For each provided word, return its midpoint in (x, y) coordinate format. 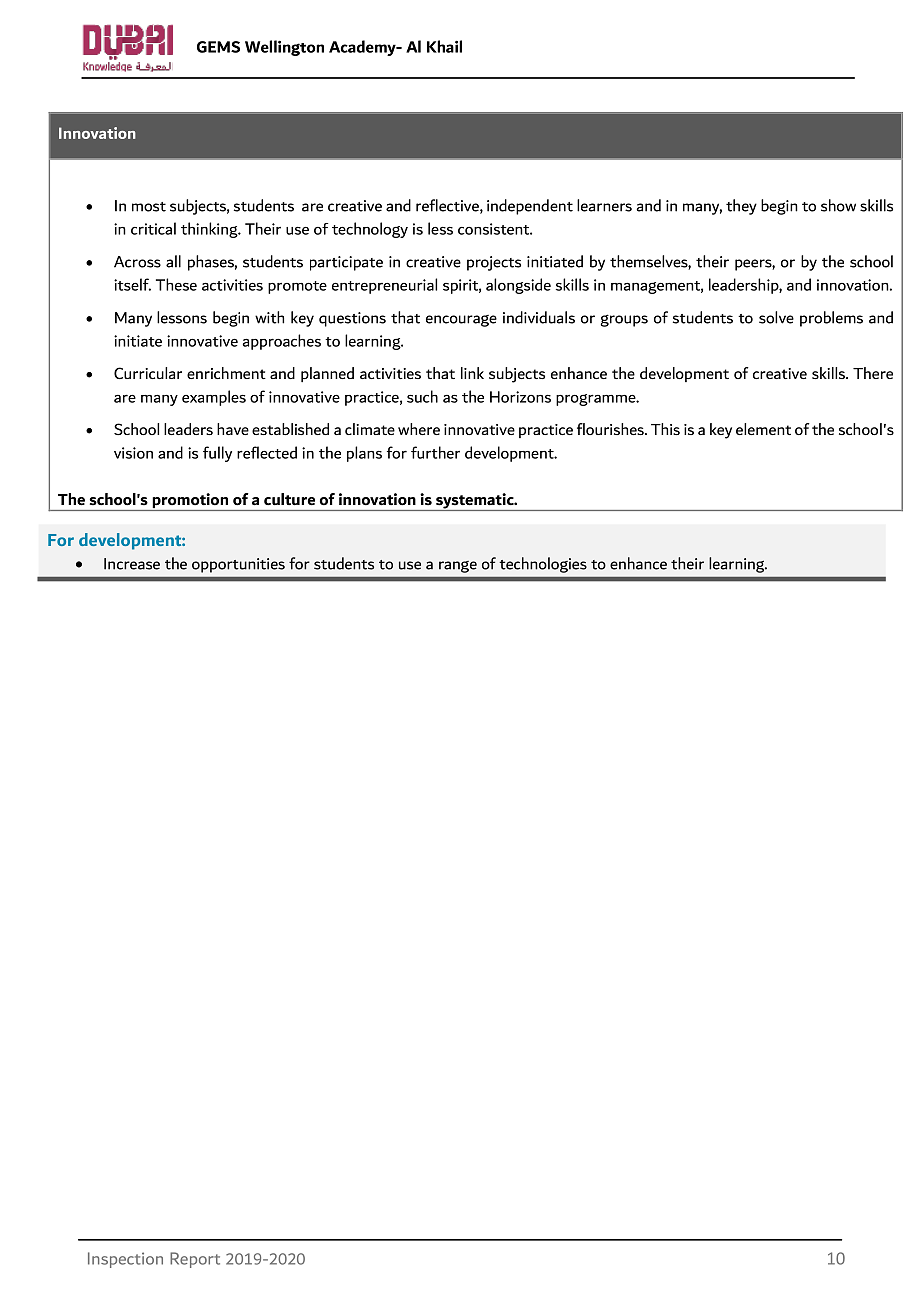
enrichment (226, 373)
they (741, 207)
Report (195, 1260)
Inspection (125, 1260)
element (763, 429)
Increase (132, 564)
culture (289, 499)
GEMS (218, 47)
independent (530, 207)
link (472, 373)
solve (776, 317)
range (458, 567)
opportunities (238, 565)
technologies (543, 565)
